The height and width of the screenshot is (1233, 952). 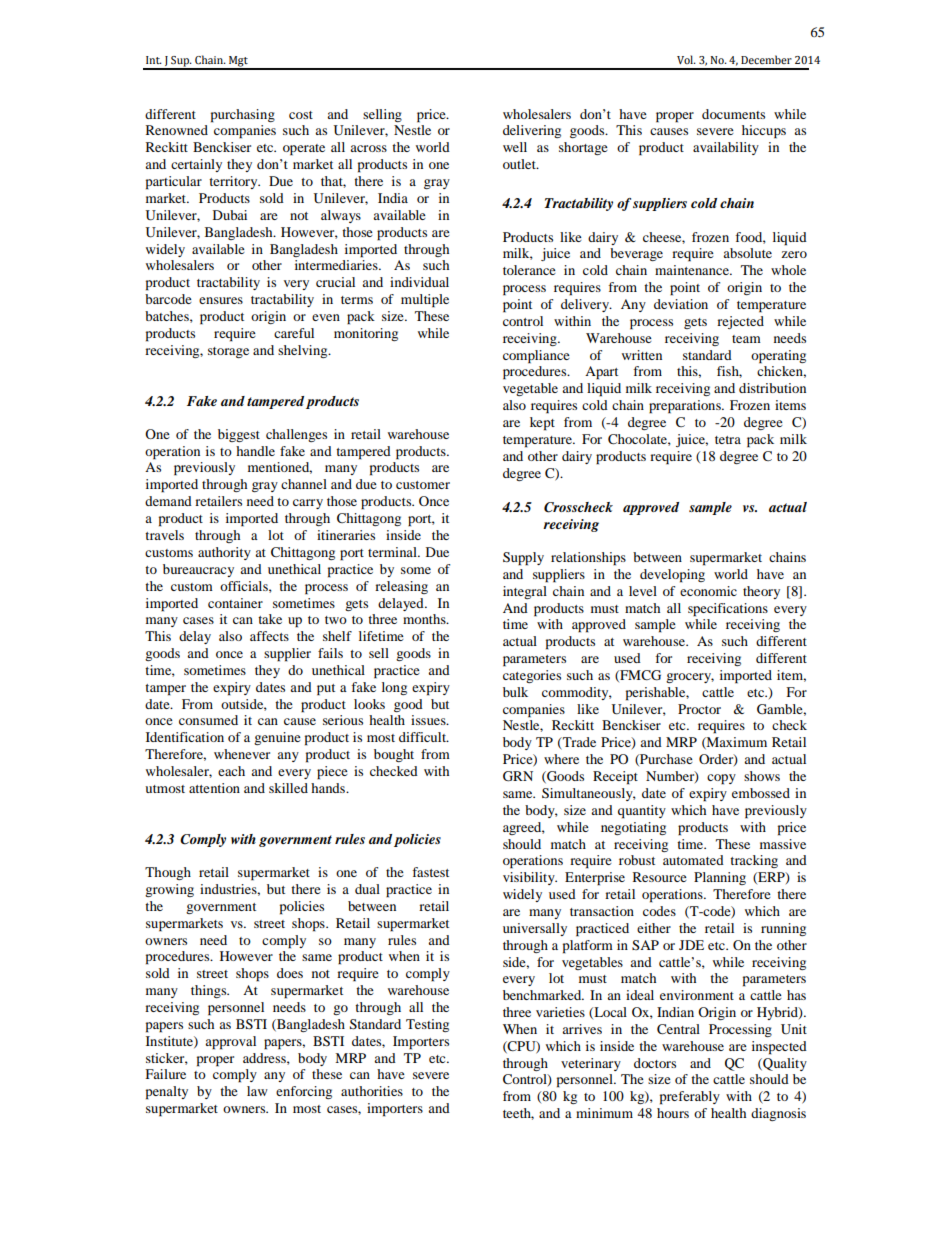 What do you see at coordinates (690, 1098) in the screenshot?
I see `preferably` at bounding box center [690, 1098].
